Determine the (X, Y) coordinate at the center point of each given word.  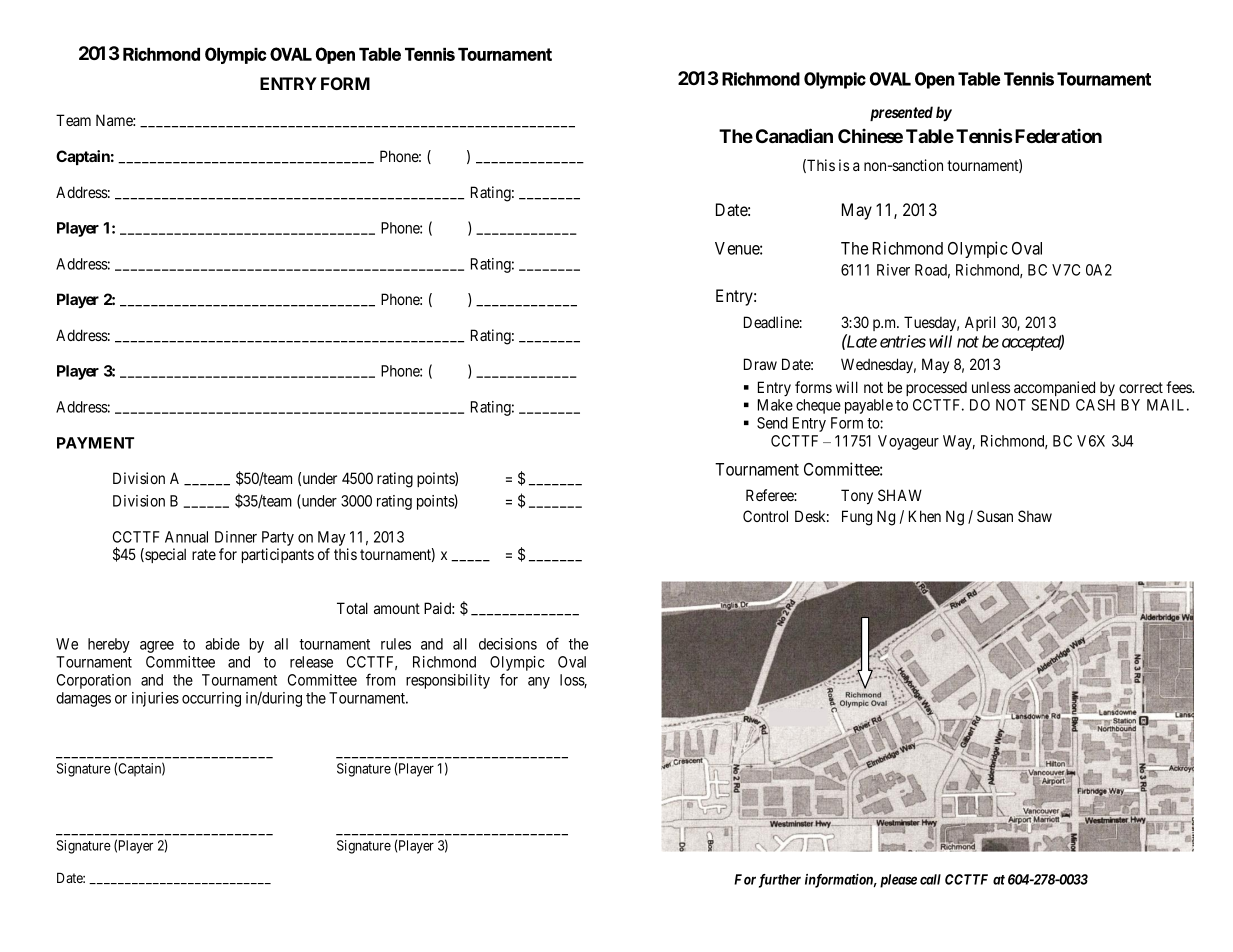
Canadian (794, 135)
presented (901, 113)
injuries (155, 699)
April (980, 323)
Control (765, 516)
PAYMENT (95, 443)
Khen (925, 516)
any (539, 683)
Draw (760, 364)
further (780, 881)
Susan (995, 516)
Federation (1058, 135)
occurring (211, 699)
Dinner (236, 537)
